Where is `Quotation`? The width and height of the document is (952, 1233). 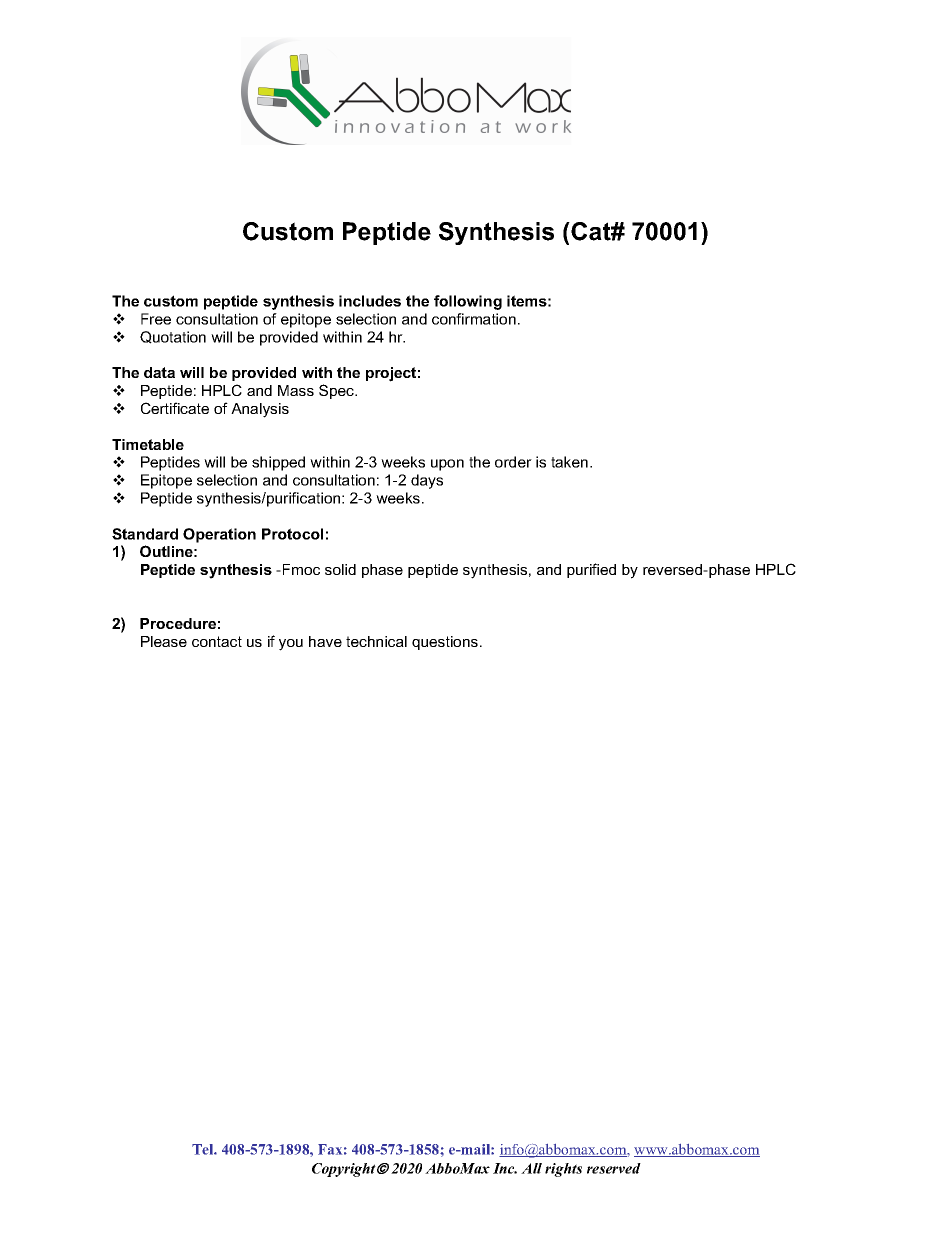
Quotation is located at coordinates (173, 337).
